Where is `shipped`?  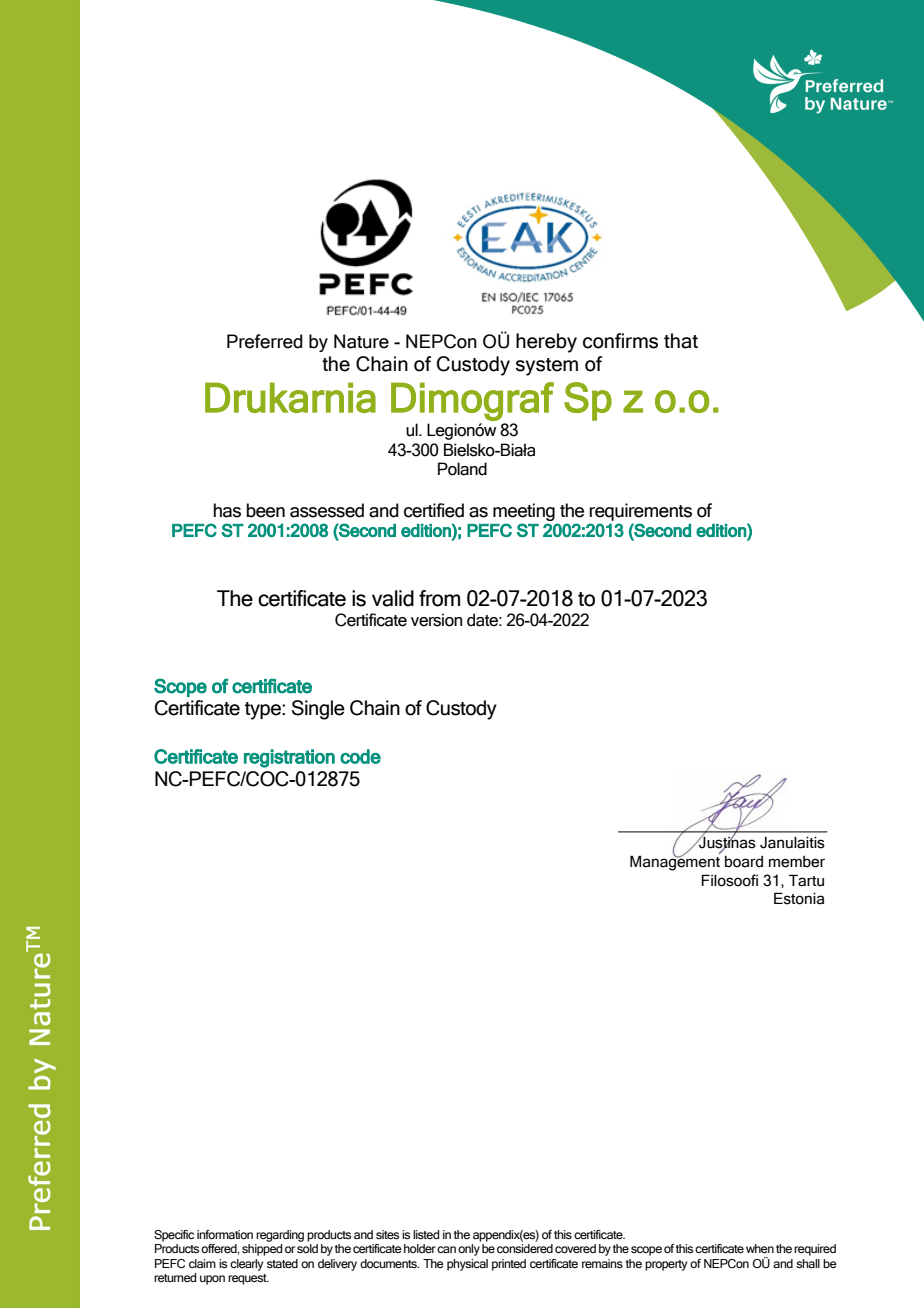
shipped is located at coordinates (262, 1250).
